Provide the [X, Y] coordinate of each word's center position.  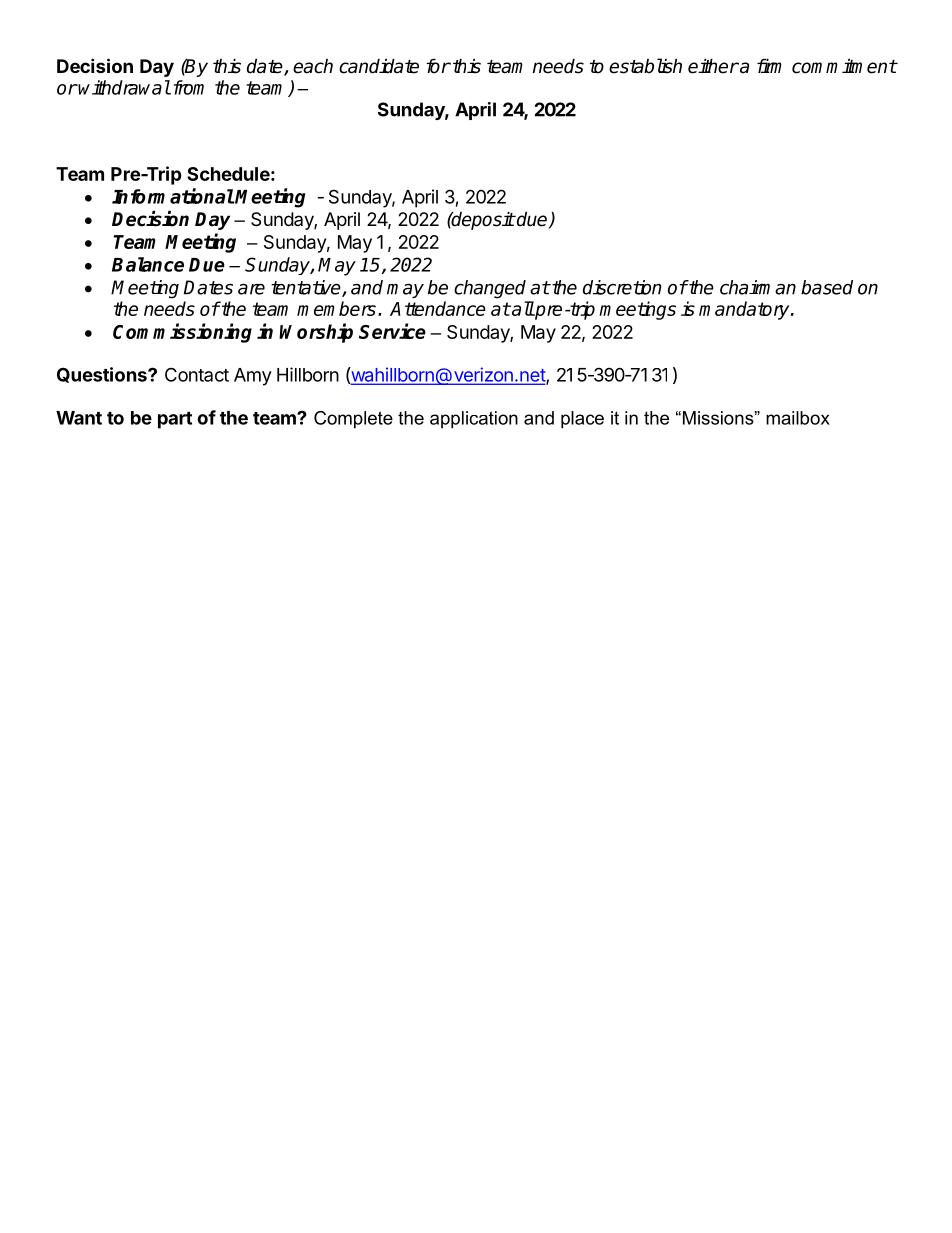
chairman [758, 287]
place [582, 420]
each [313, 66]
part [175, 420]
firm [769, 65]
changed [490, 289]
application [474, 420]
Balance [148, 264]
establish [645, 66]
